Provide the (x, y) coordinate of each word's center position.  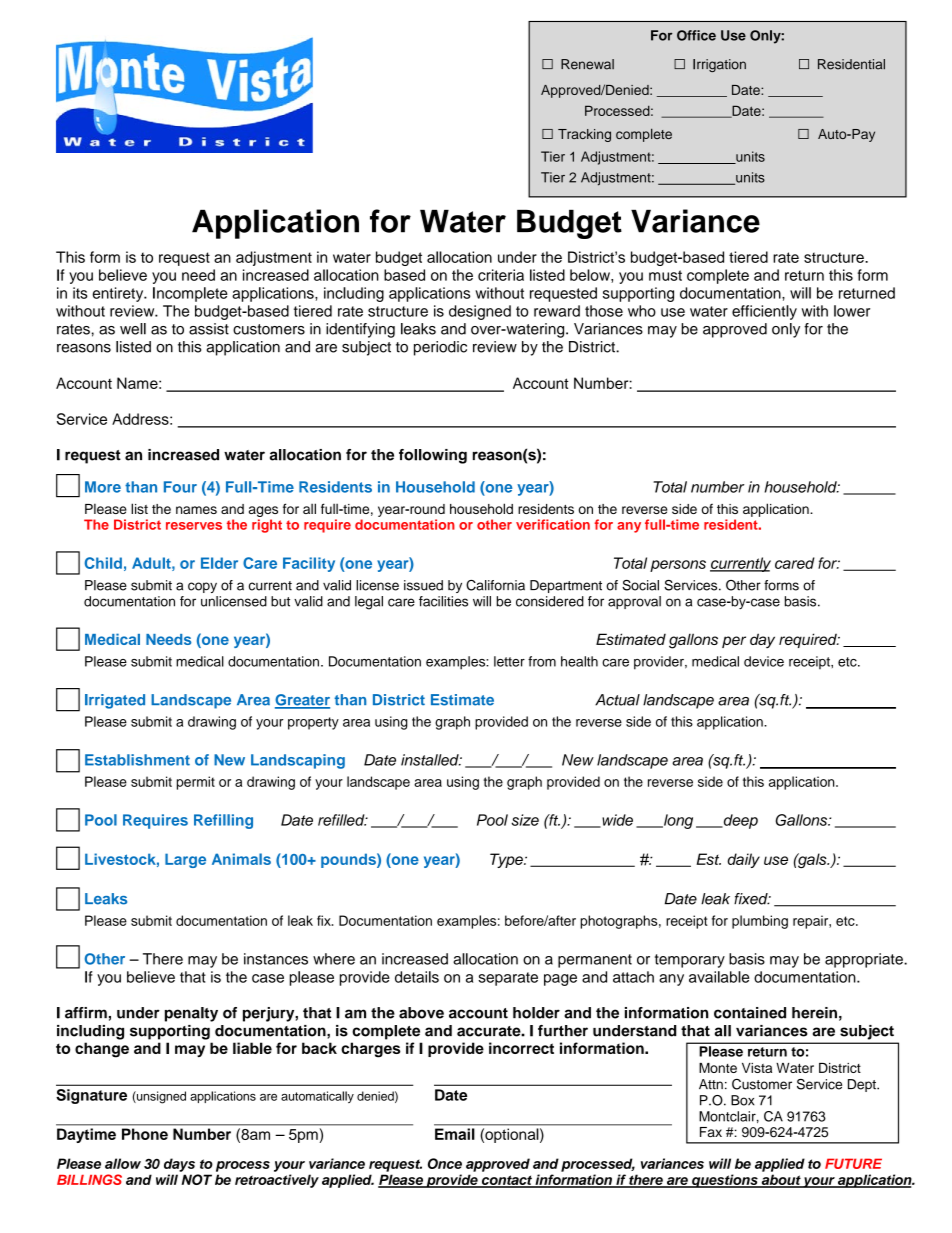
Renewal (587, 64)
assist (209, 329)
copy (202, 587)
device (764, 661)
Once (445, 1163)
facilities (443, 601)
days (179, 1165)
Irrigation (719, 65)
